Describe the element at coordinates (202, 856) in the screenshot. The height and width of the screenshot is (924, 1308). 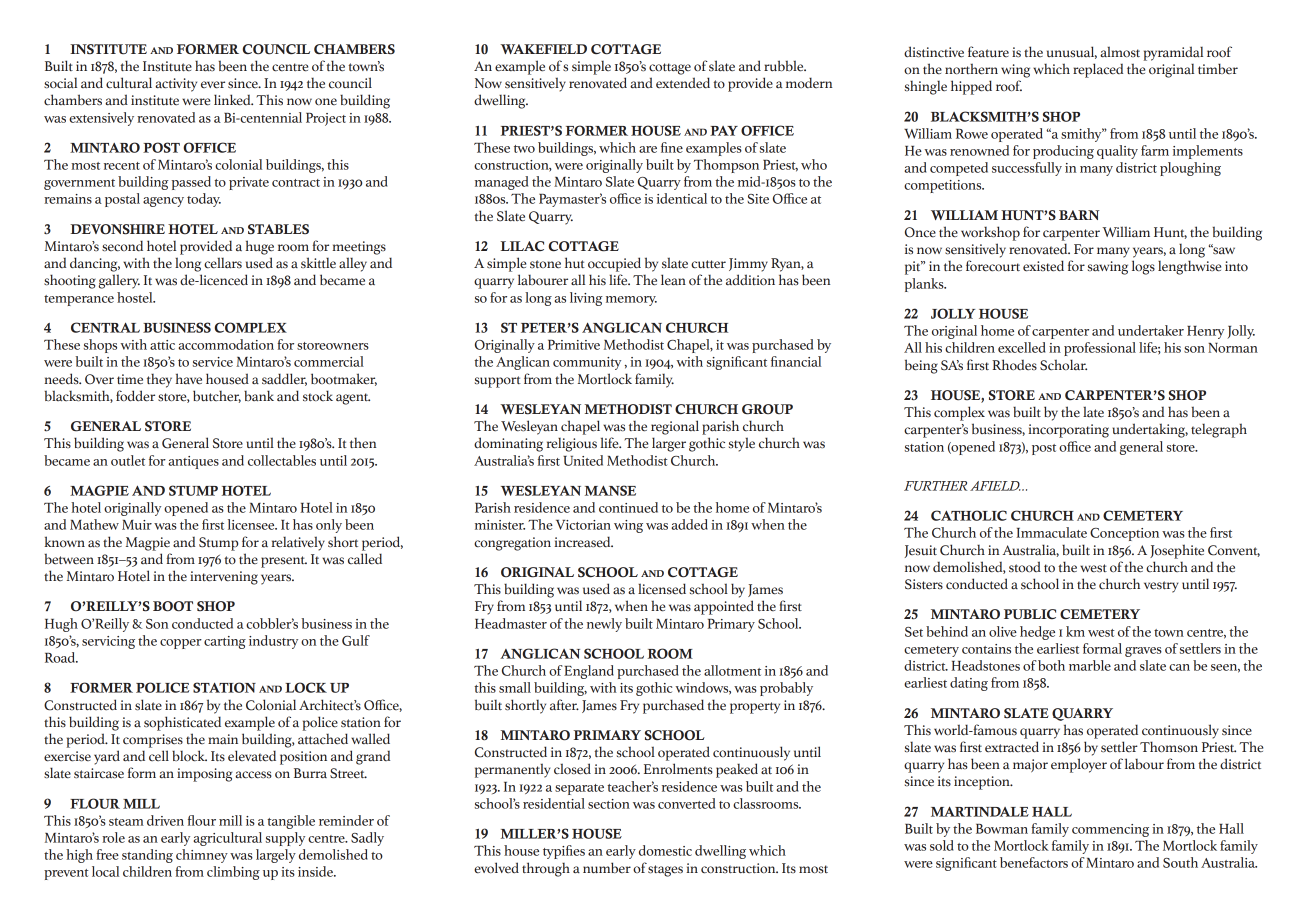
I see `chimney` at that location.
